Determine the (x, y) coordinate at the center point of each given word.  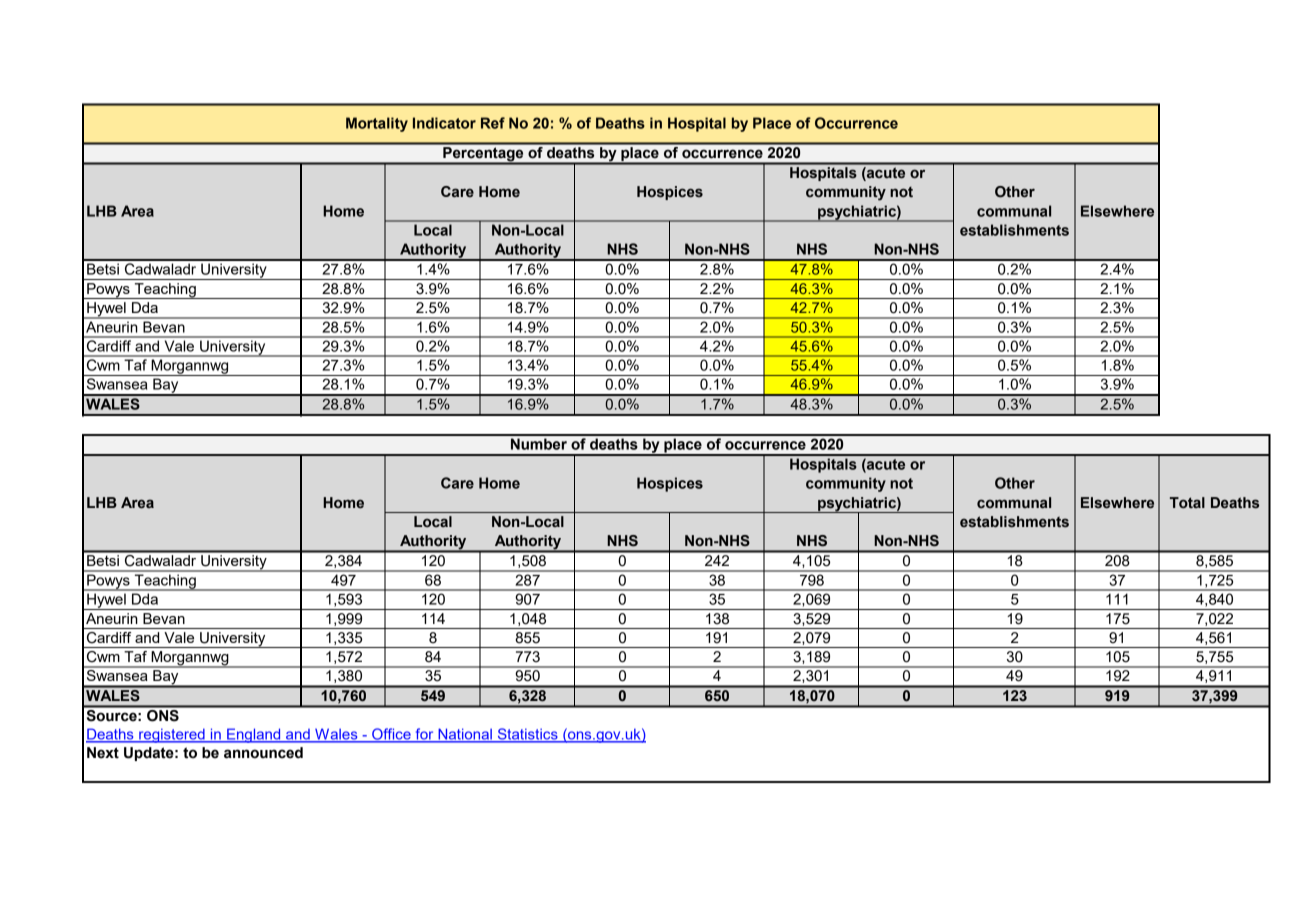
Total (1187, 502)
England (254, 735)
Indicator (444, 123)
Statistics (527, 735)
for (424, 735)
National (465, 735)
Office (391, 735)
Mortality (377, 124)
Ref (493, 123)
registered (172, 735)
